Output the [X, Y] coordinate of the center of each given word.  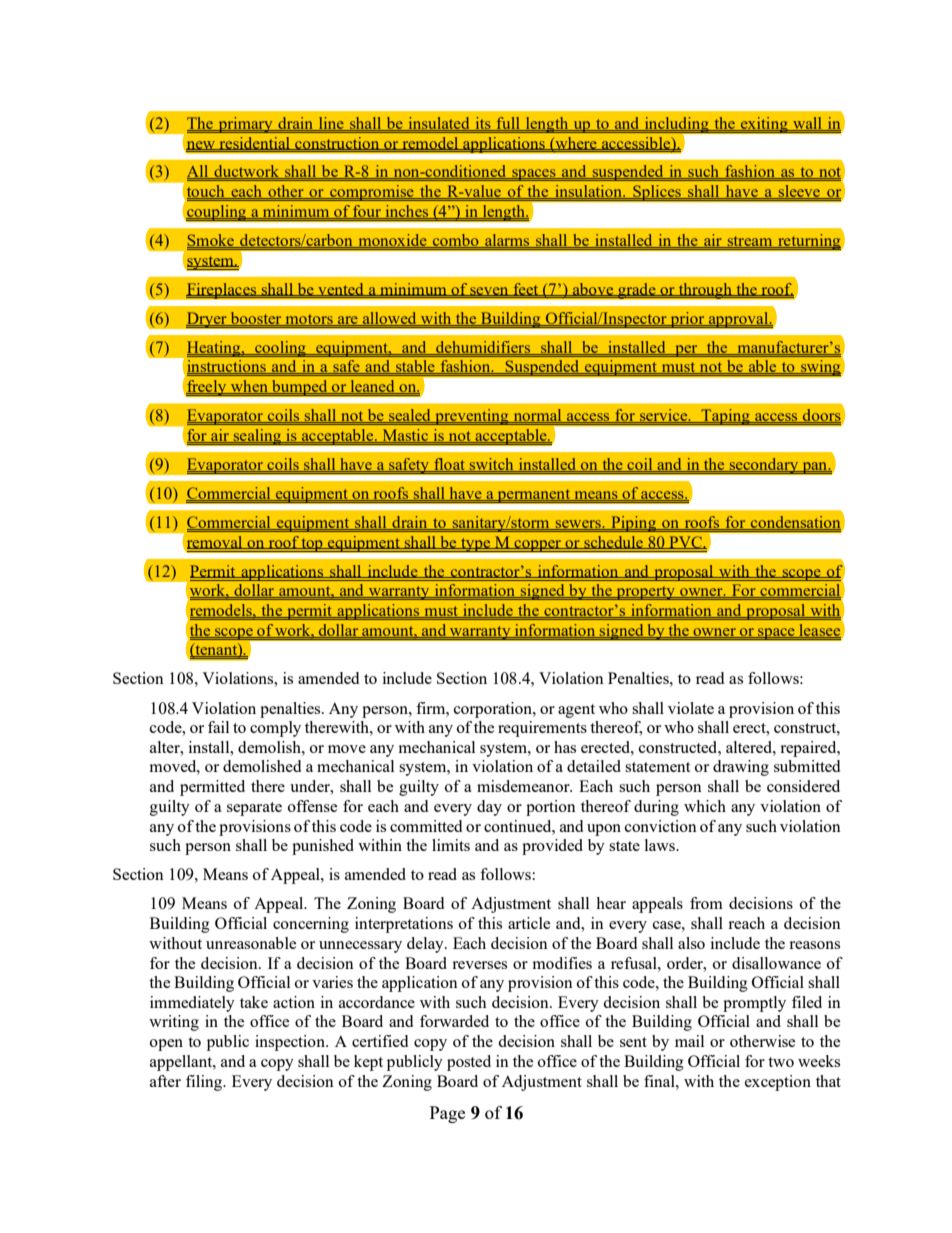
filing [205, 1083]
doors [821, 416]
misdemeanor [524, 786]
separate [254, 809]
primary [245, 125]
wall [808, 124]
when [249, 387]
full [508, 124]
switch [492, 465]
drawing [741, 768]
